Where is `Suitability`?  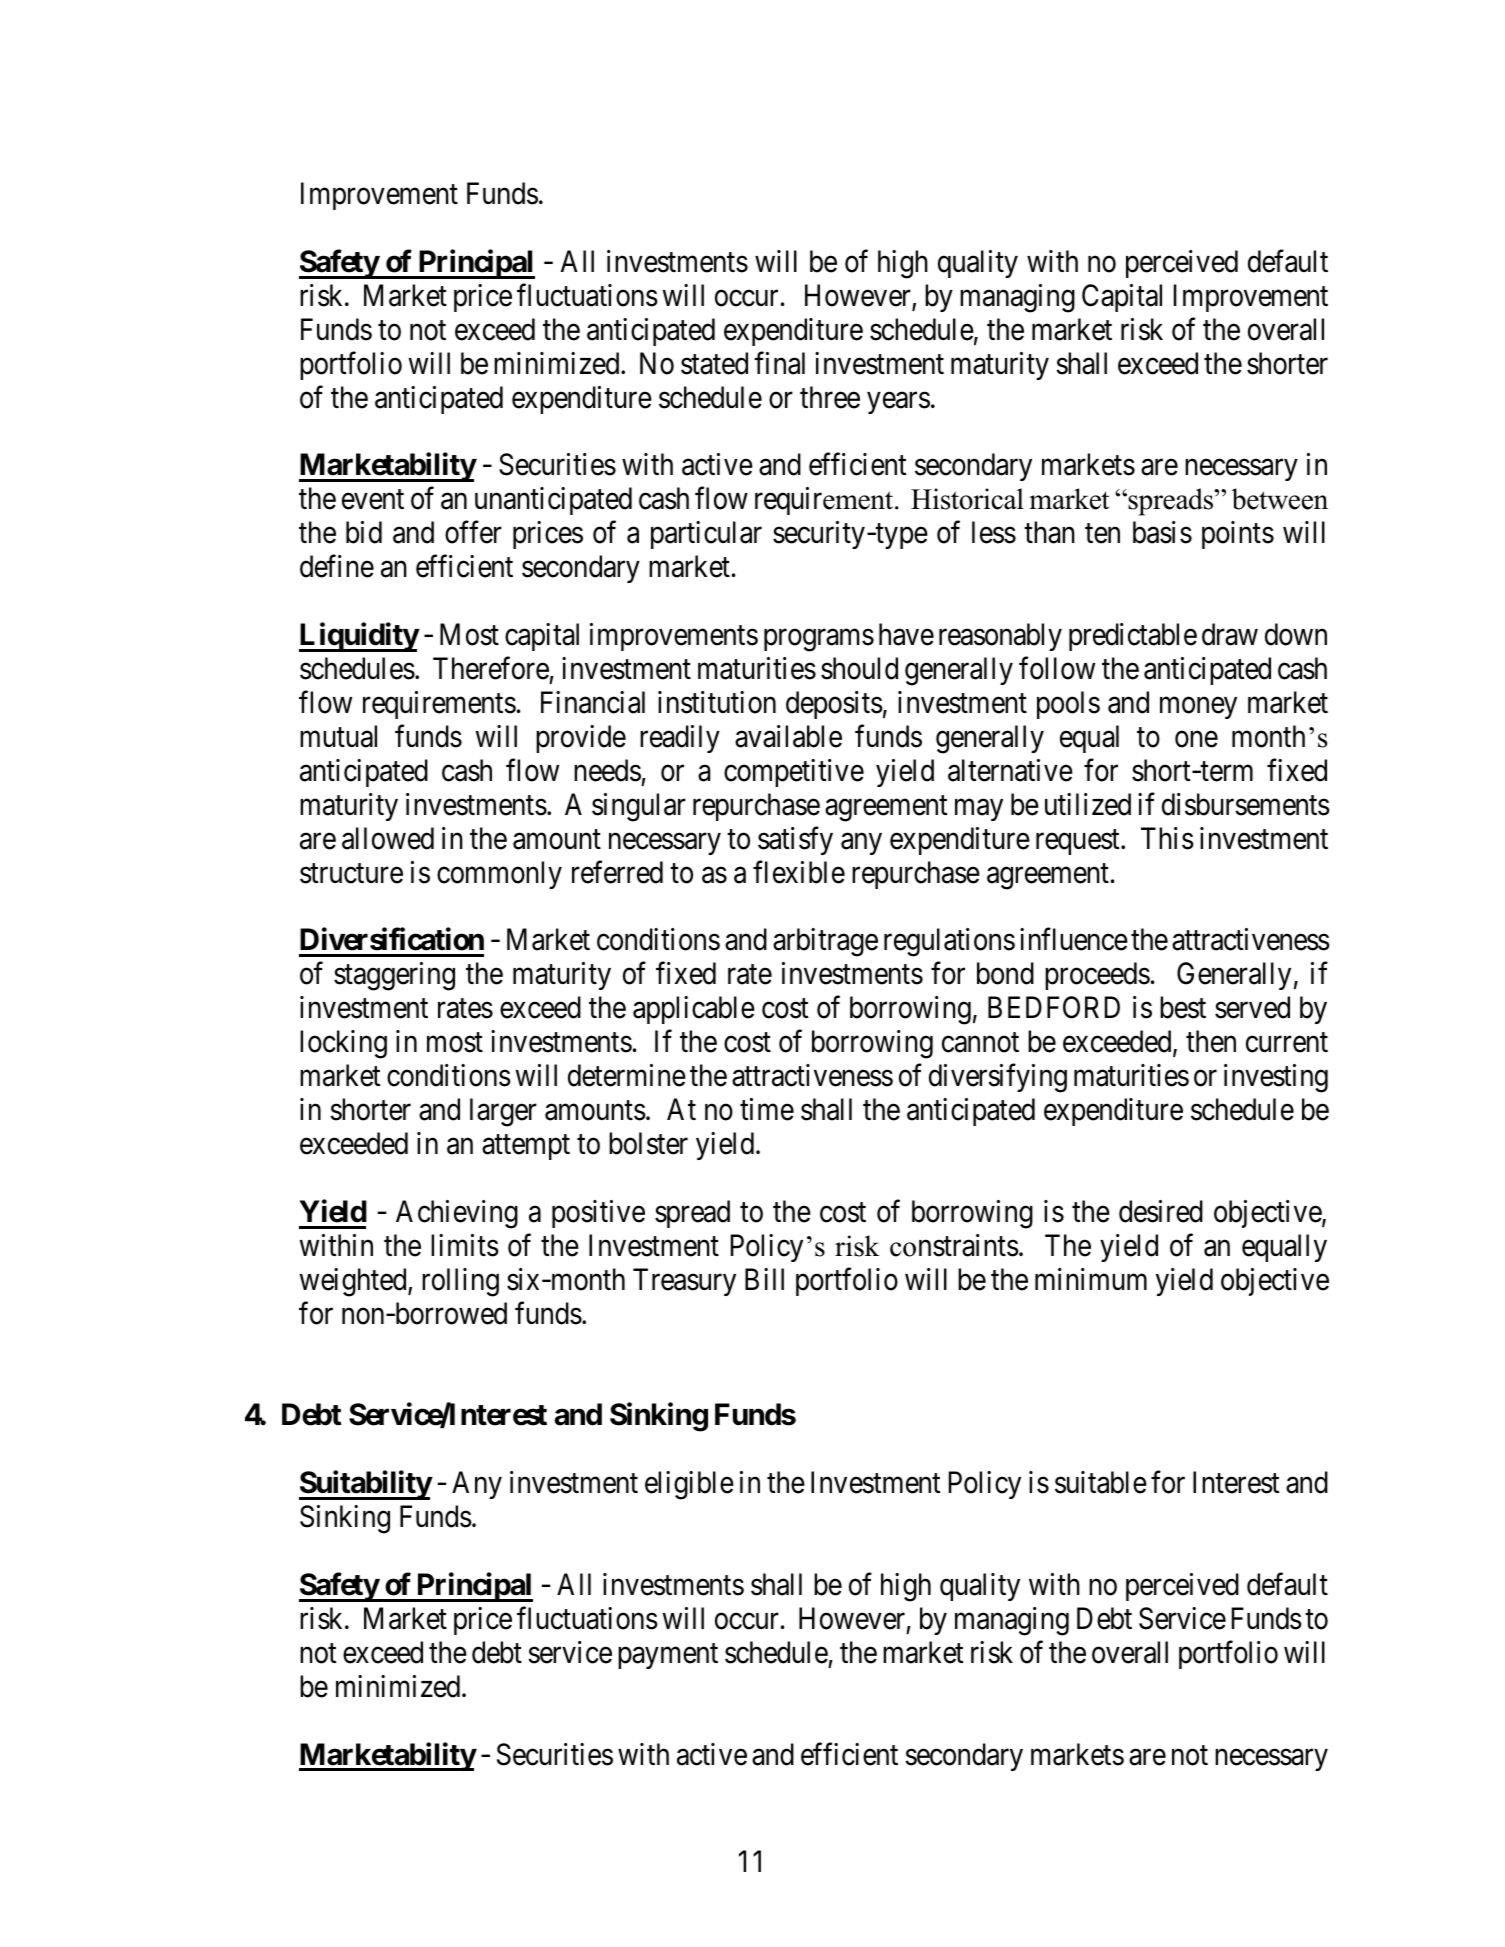 Suitability is located at coordinates (365, 1485).
